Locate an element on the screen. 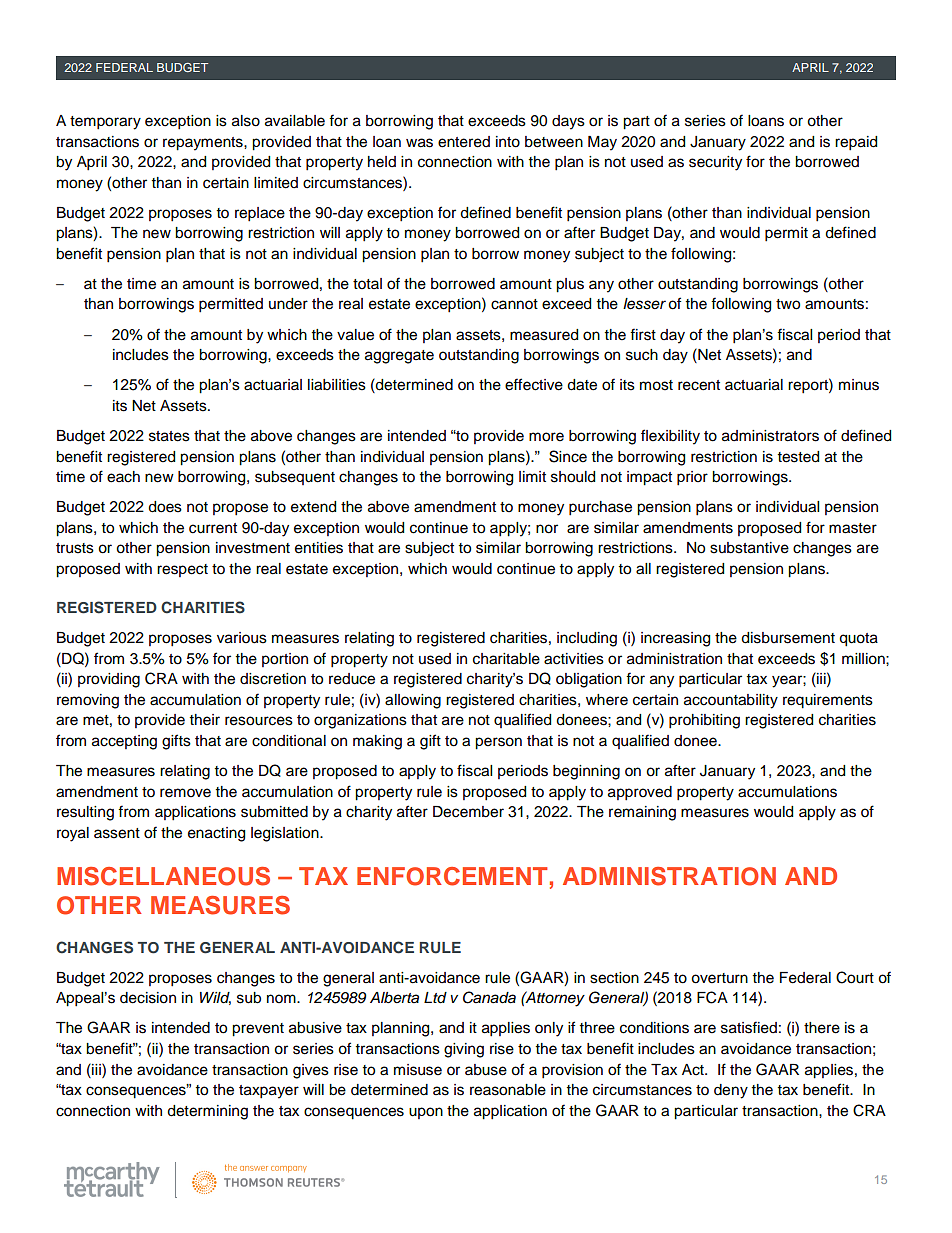  tested is located at coordinates (798, 457).
